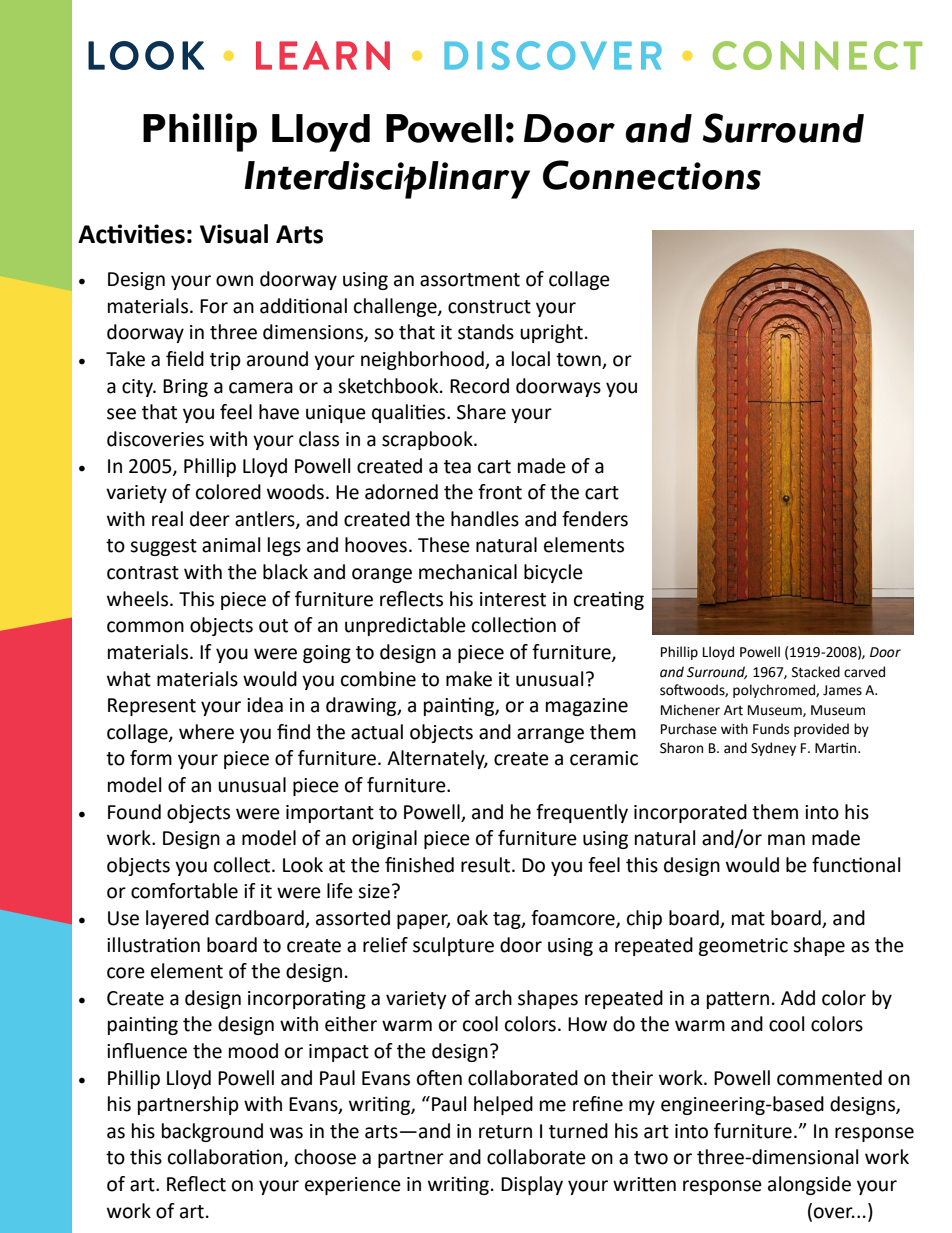 The width and height of the screenshot is (952, 1233). What do you see at coordinates (469, 679) in the screenshot?
I see `make` at bounding box center [469, 679].
